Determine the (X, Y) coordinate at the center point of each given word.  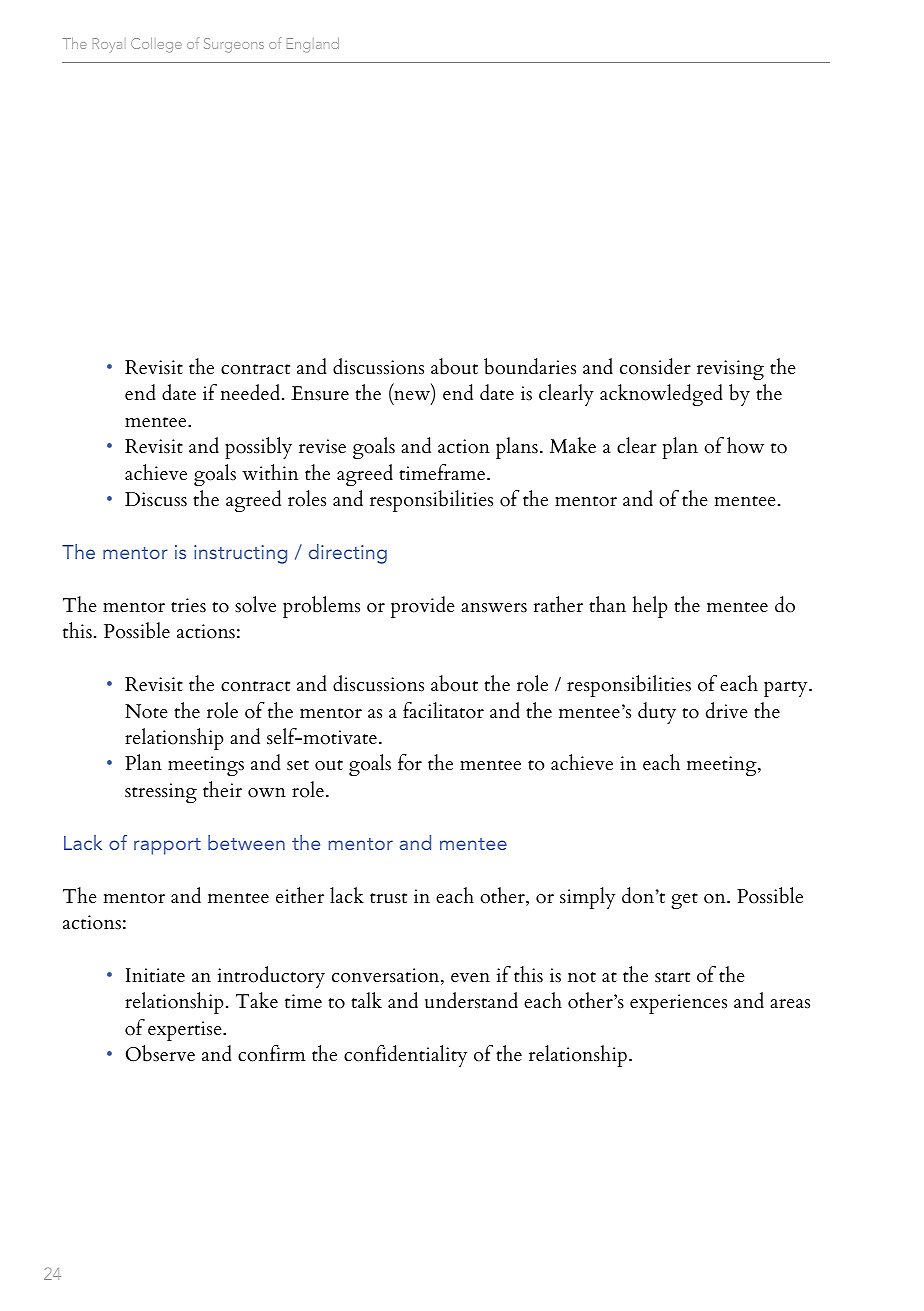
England (313, 45)
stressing (161, 793)
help (650, 607)
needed (252, 392)
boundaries (530, 366)
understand (471, 1000)
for (410, 762)
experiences (678, 1004)
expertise (186, 1031)
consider (655, 366)
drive (727, 710)
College (156, 45)
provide (423, 607)
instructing (240, 554)
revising (730, 370)
